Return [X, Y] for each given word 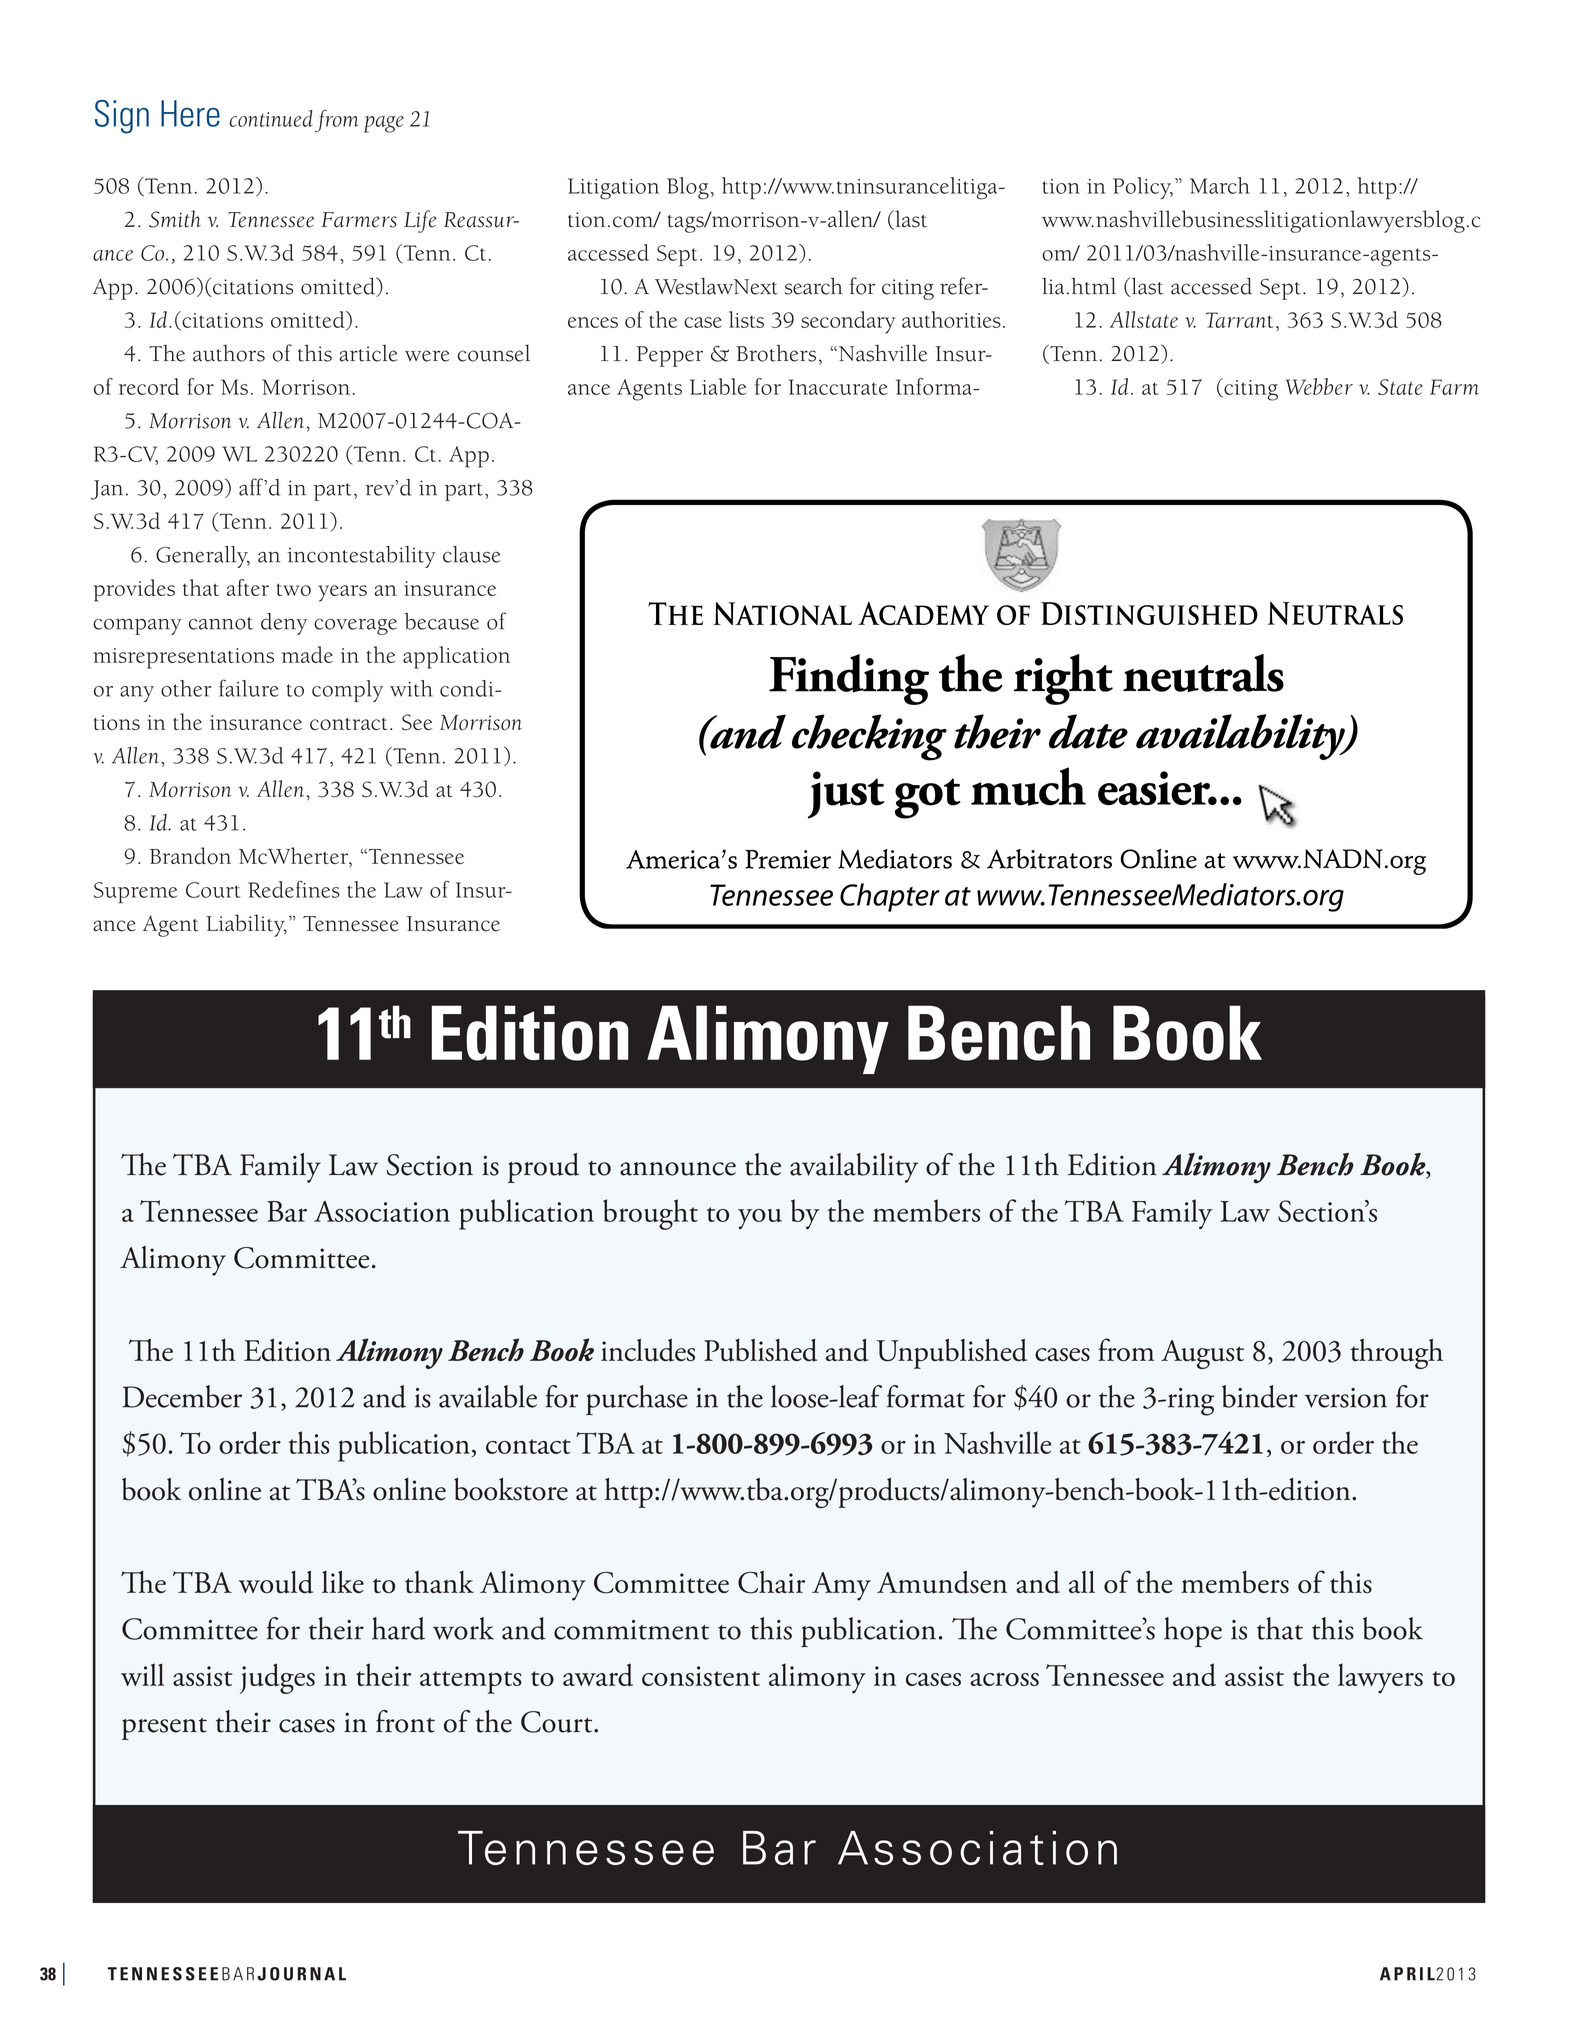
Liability [246, 925]
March [1220, 185]
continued [271, 118]
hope [1193, 1632]
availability [854, 1168]
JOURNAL [301, 1974]
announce [678, 1169]
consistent [701, 1676]
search [813, 286]
